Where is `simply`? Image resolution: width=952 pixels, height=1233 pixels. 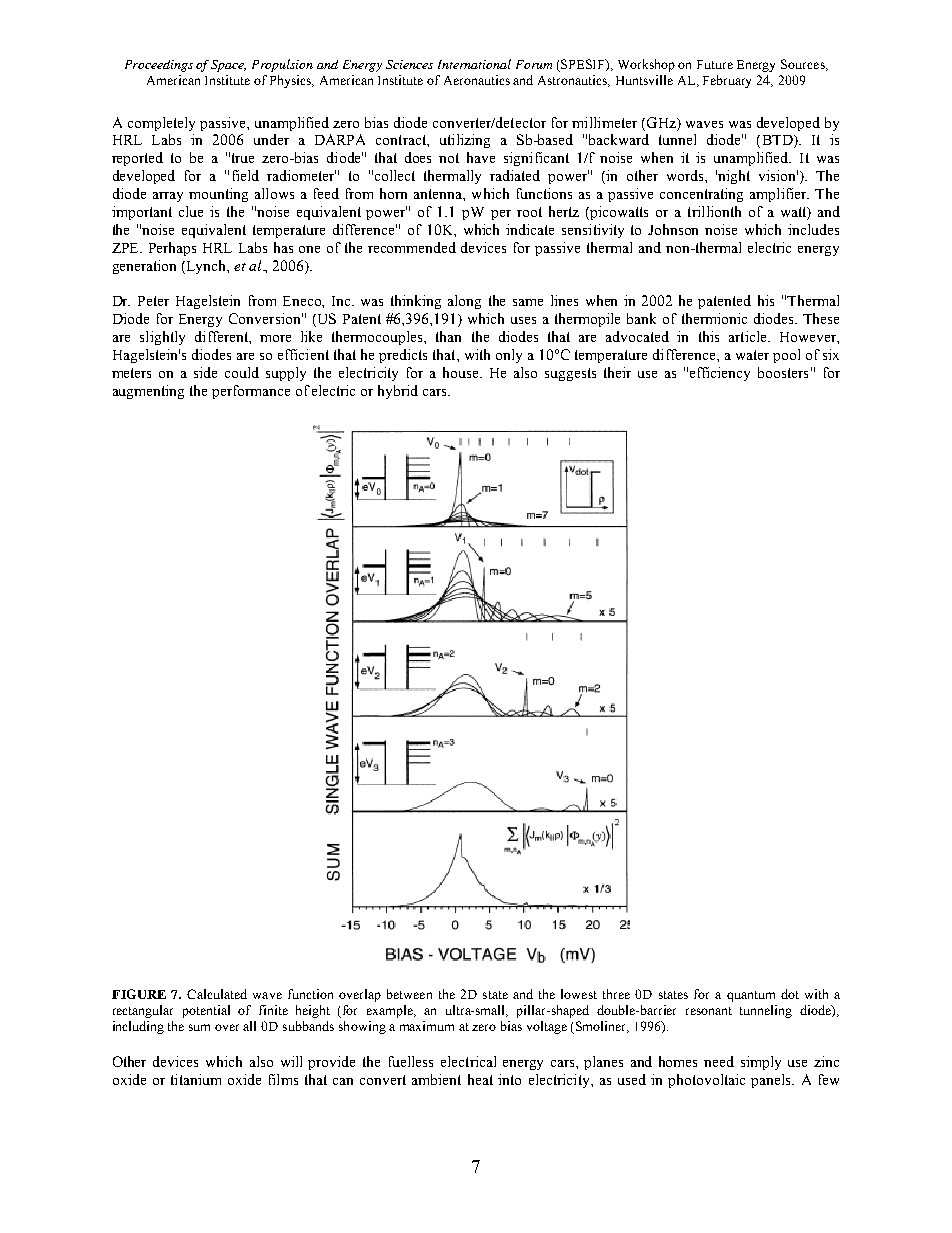
simply is located at coordinates (761, 1063).
